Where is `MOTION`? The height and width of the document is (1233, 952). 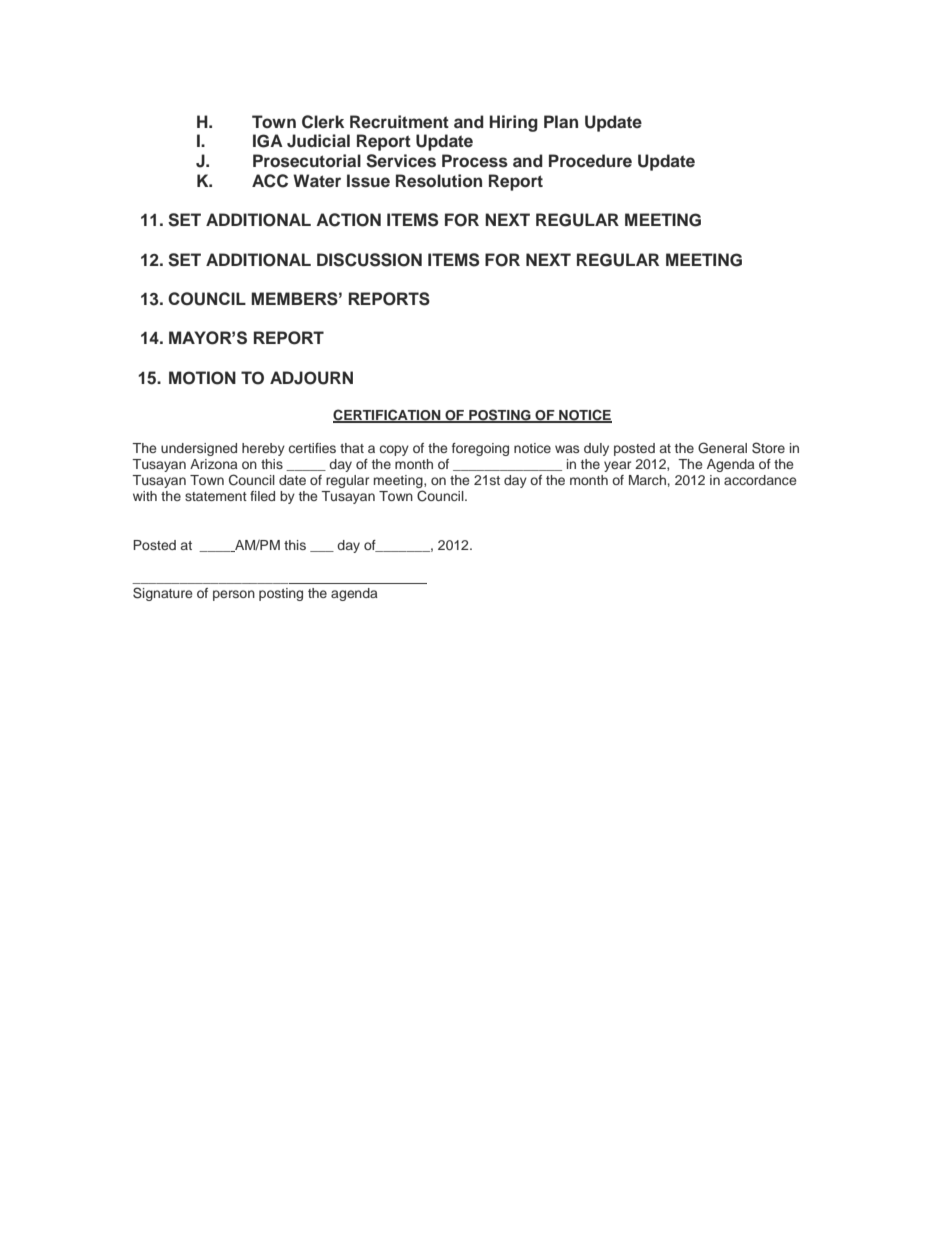
MOTION is located at coordinates (202, 378).
